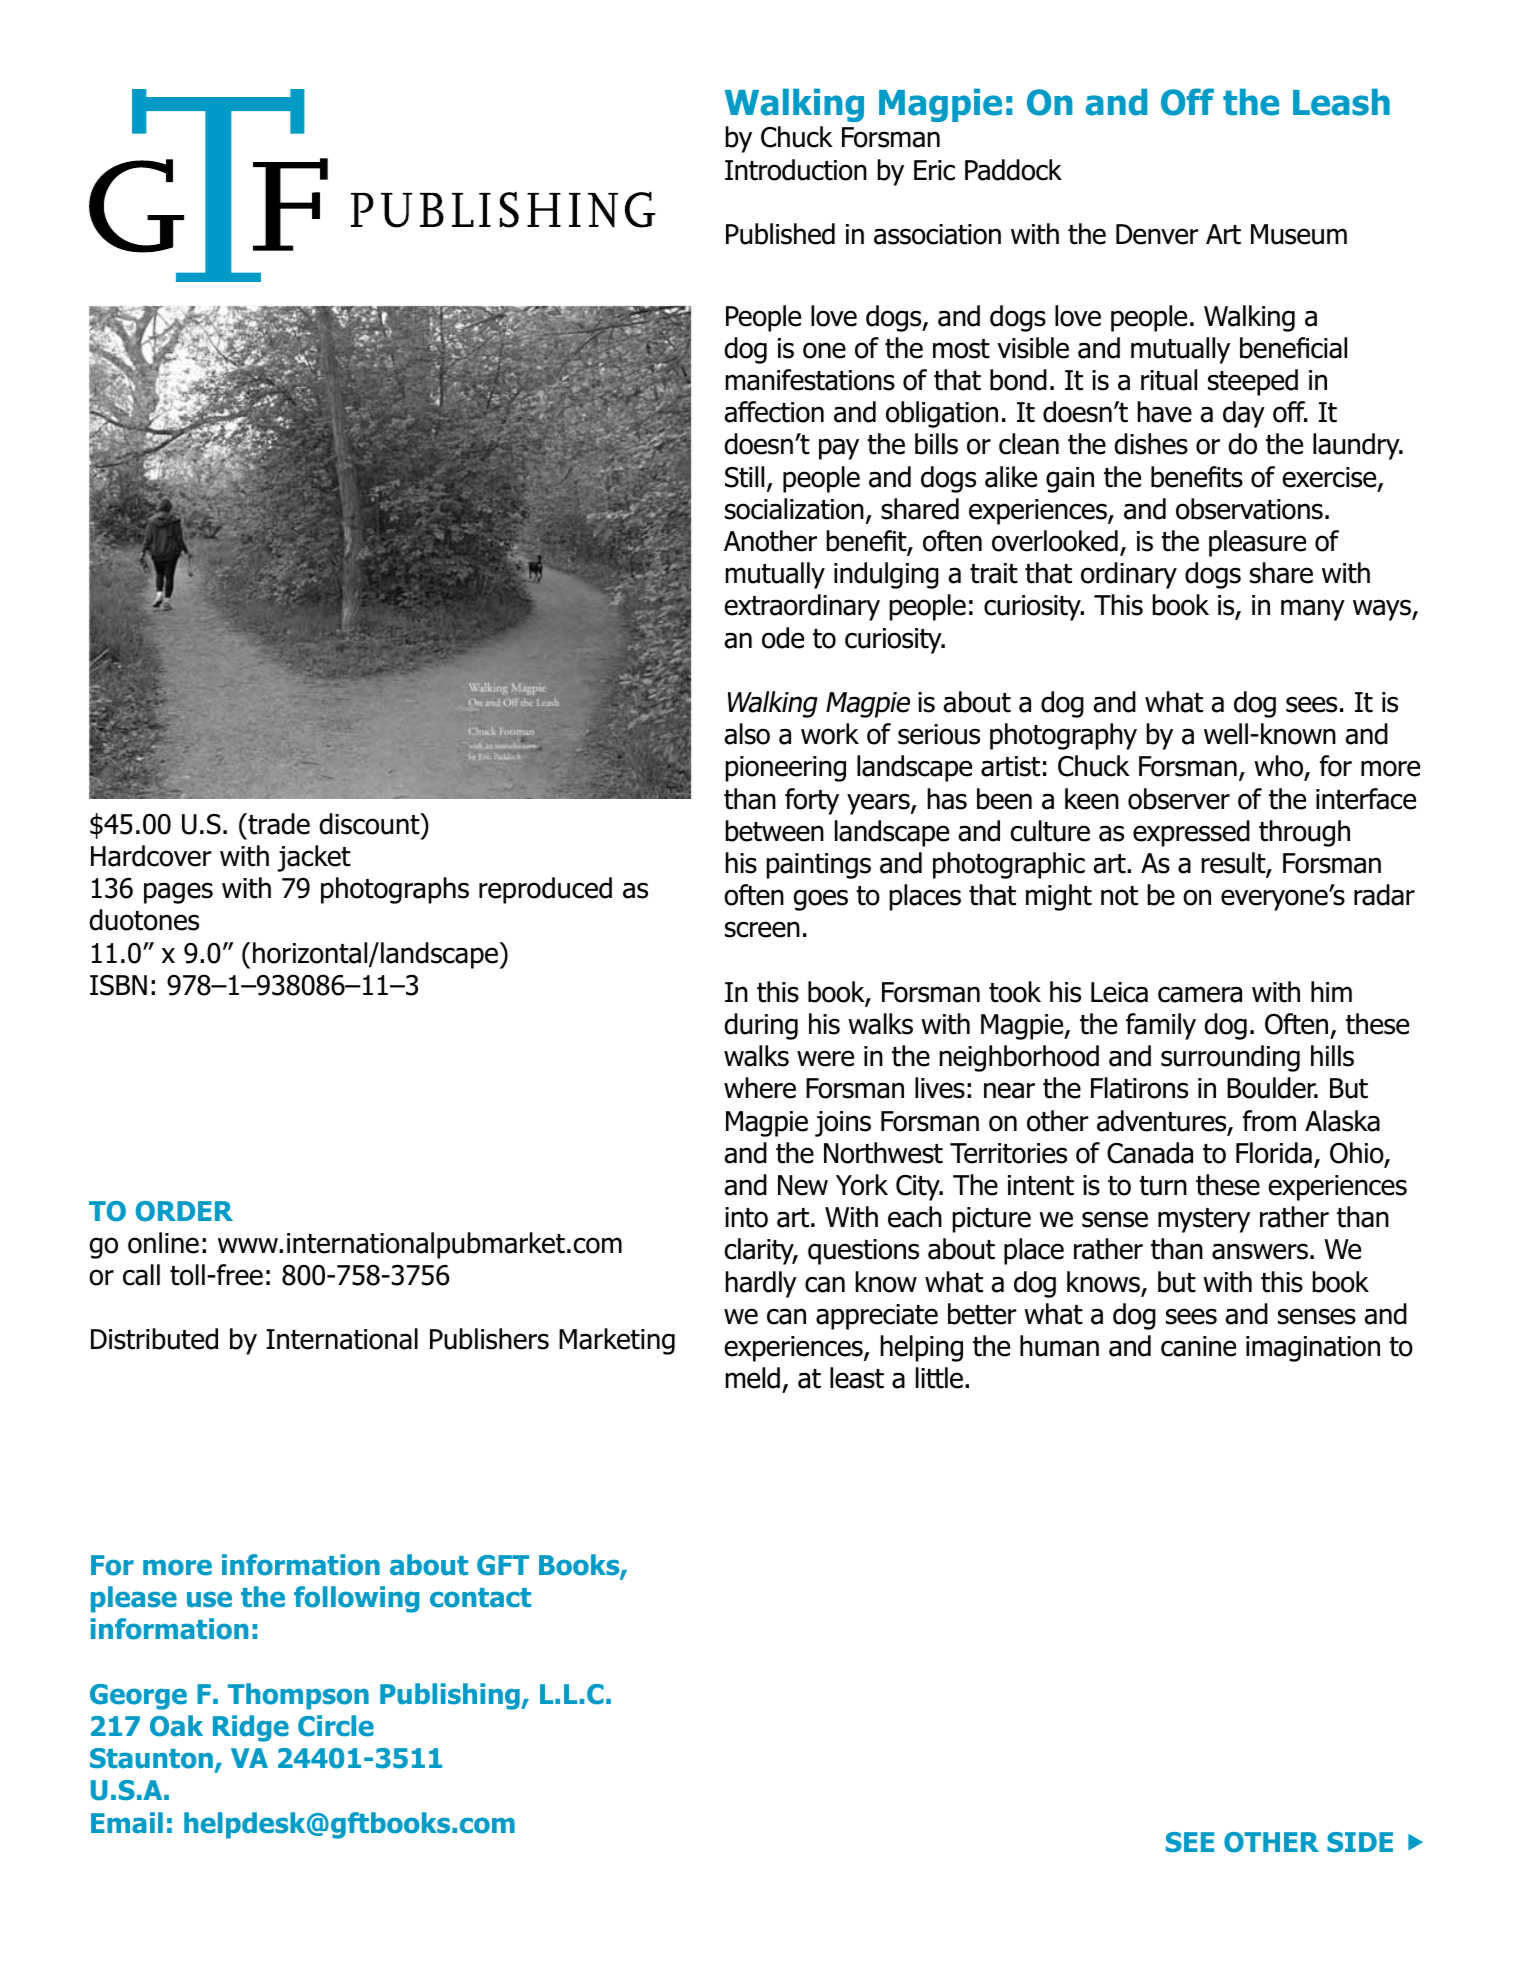  What do you see at coordinates (1198, 1346) in the image?
I see `canine` at bounding box center [1198, 1346].
